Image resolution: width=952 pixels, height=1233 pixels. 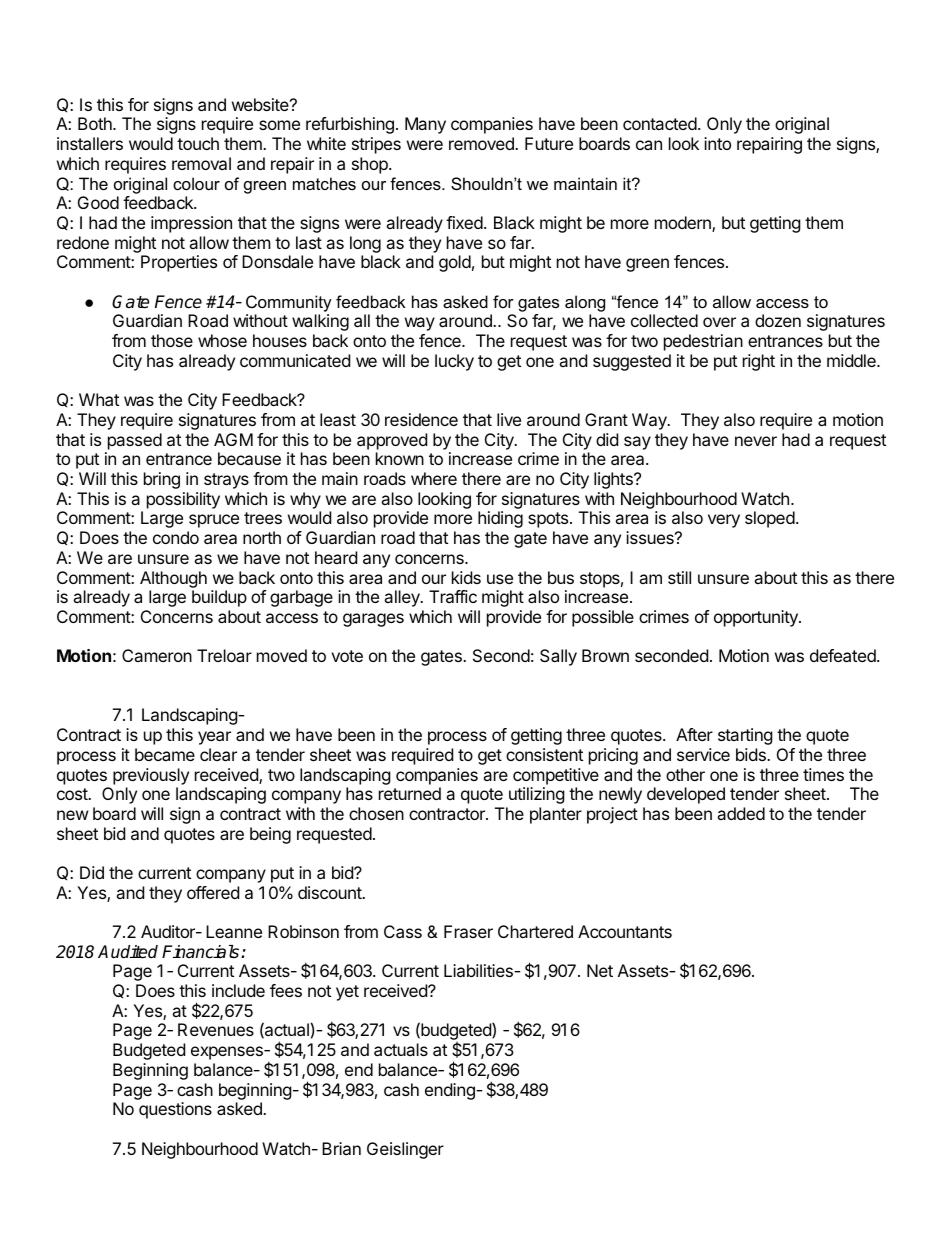 I want to click on into, so click(x=717, y=143).
